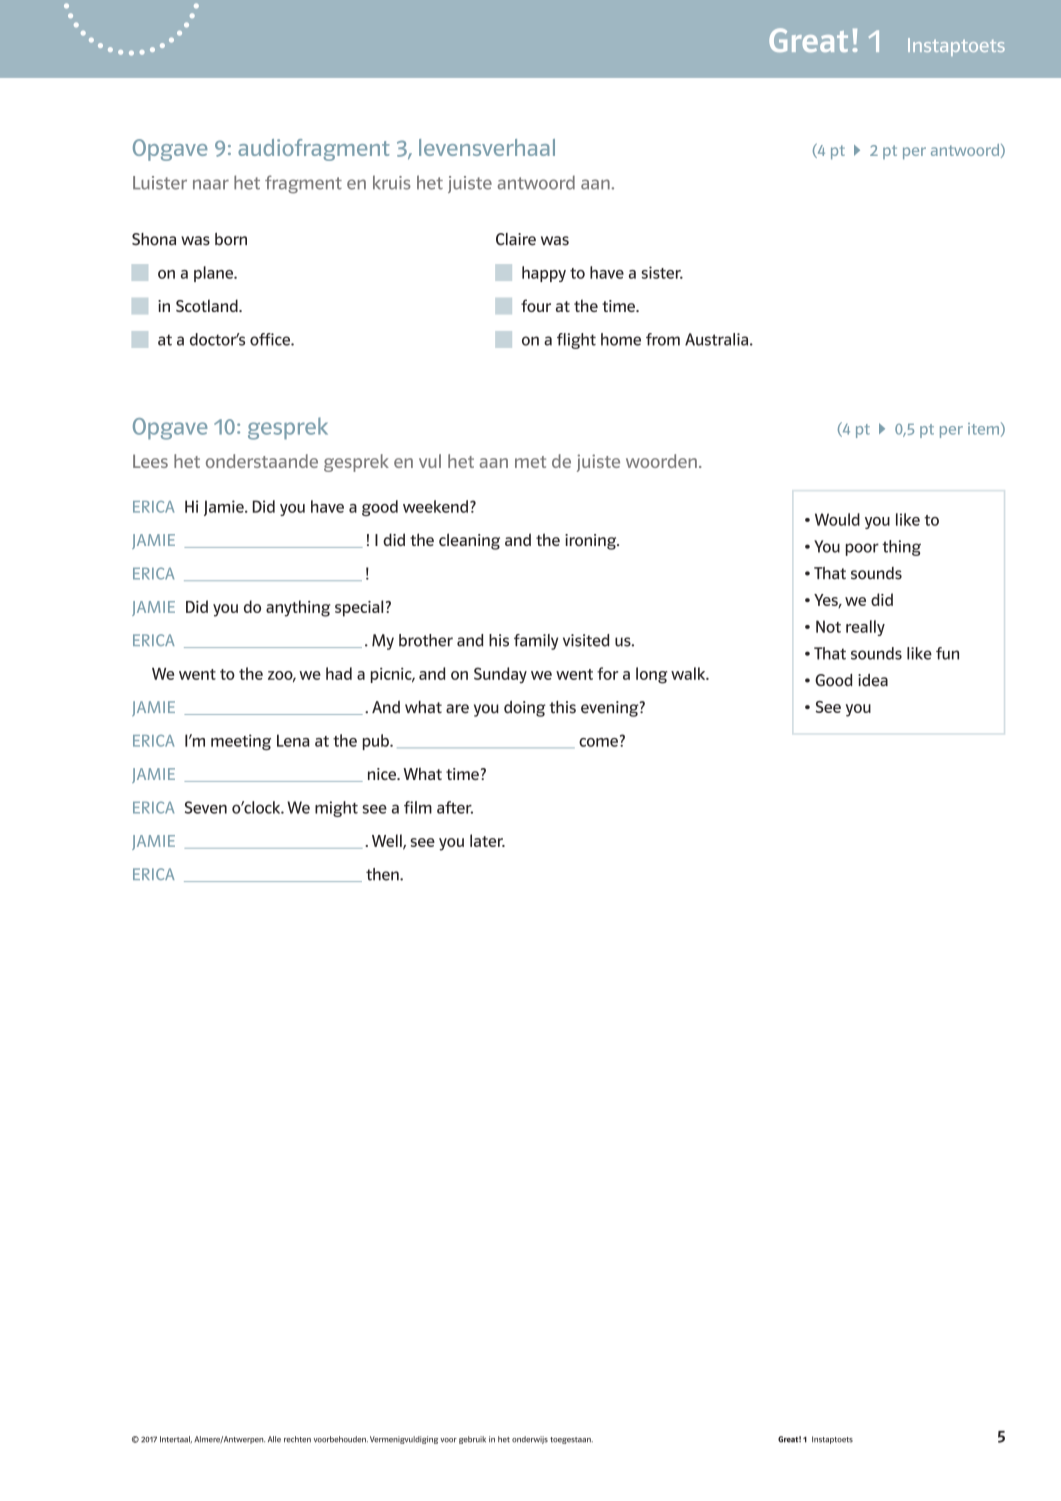  Describe the element at coordinates (873, 680) in the document. I see `idea` at that location.
